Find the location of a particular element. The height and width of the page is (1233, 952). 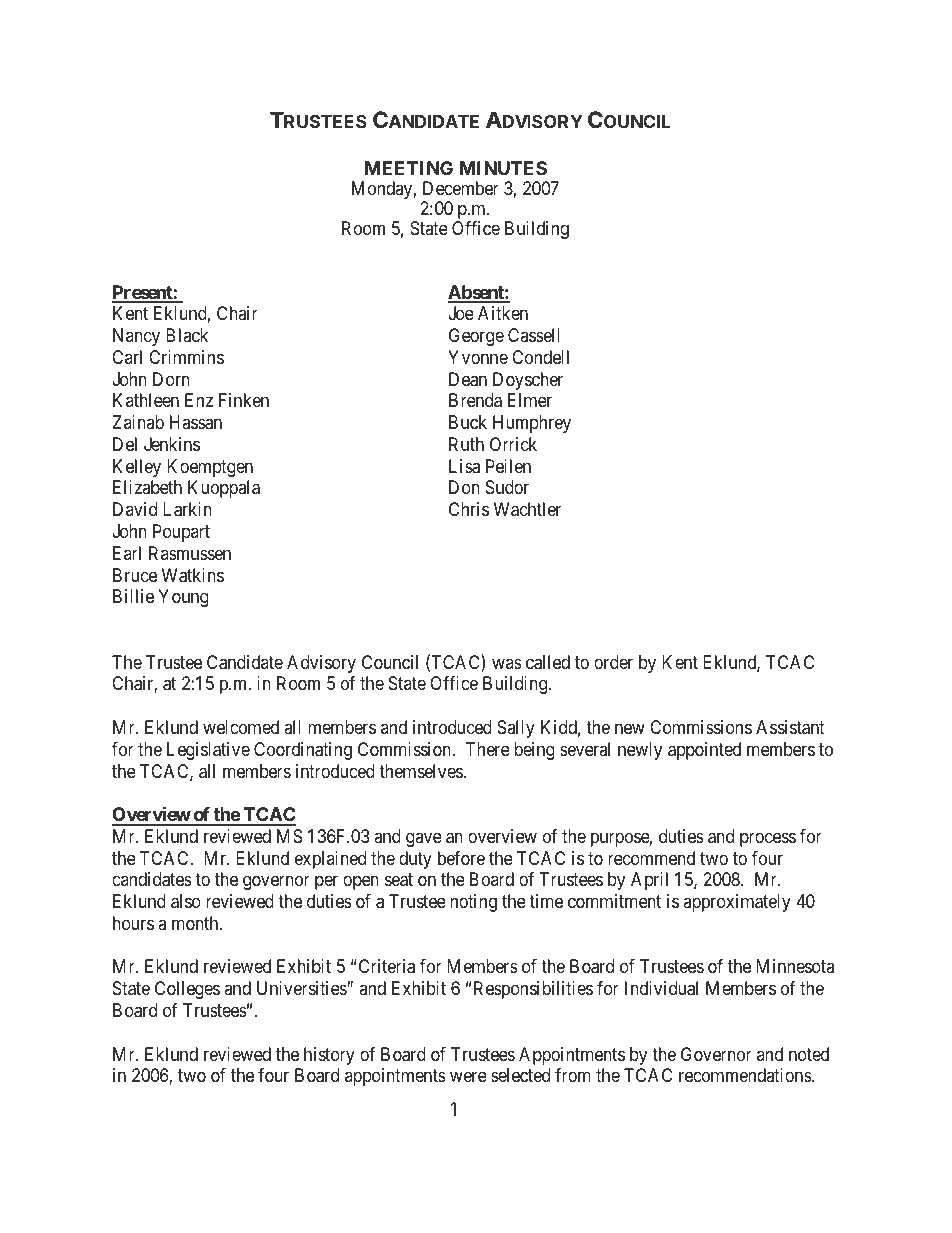

was is located at coordinates (507, 663).
